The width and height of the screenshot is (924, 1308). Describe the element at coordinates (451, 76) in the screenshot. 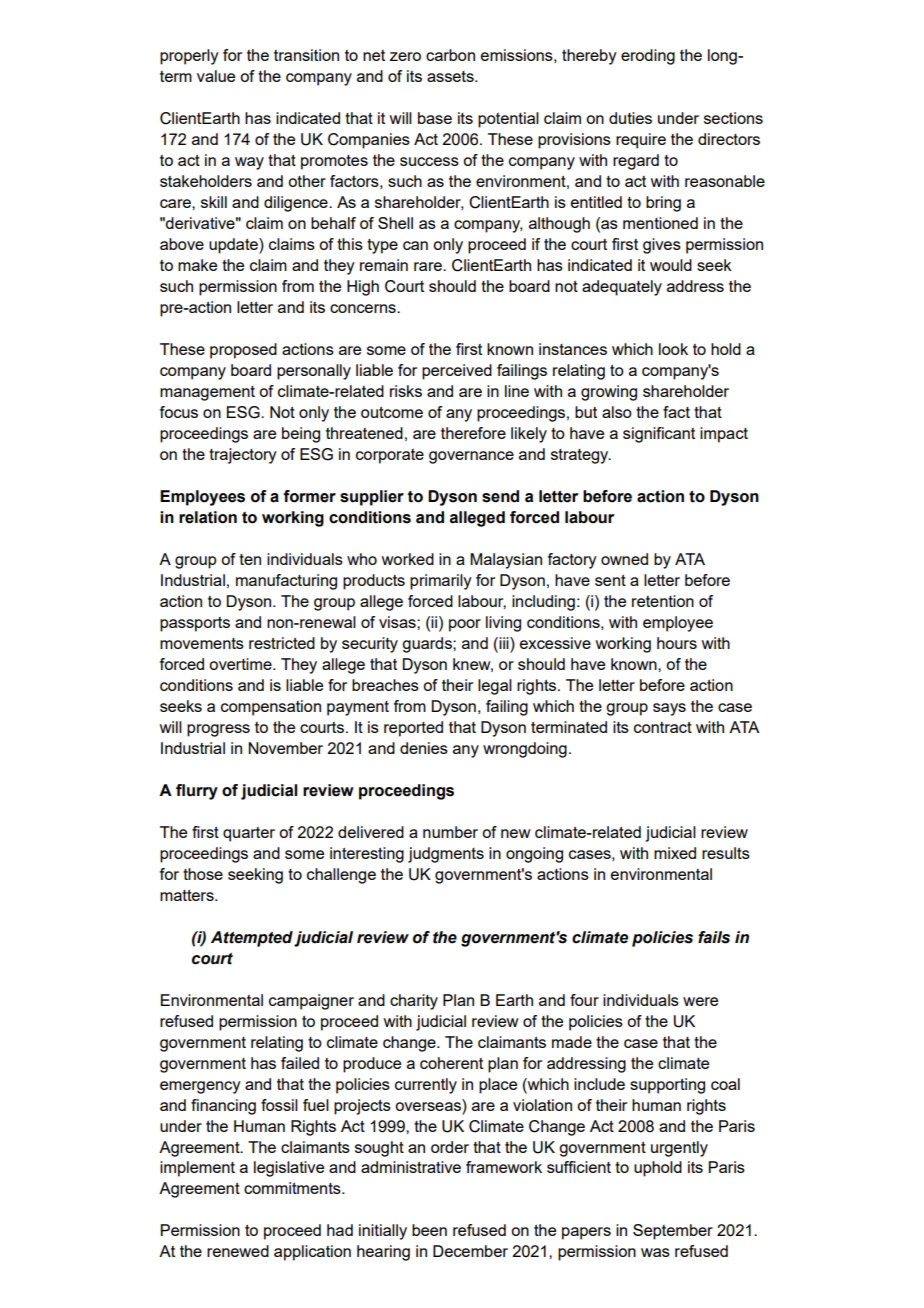

I see `assets` at that location.
